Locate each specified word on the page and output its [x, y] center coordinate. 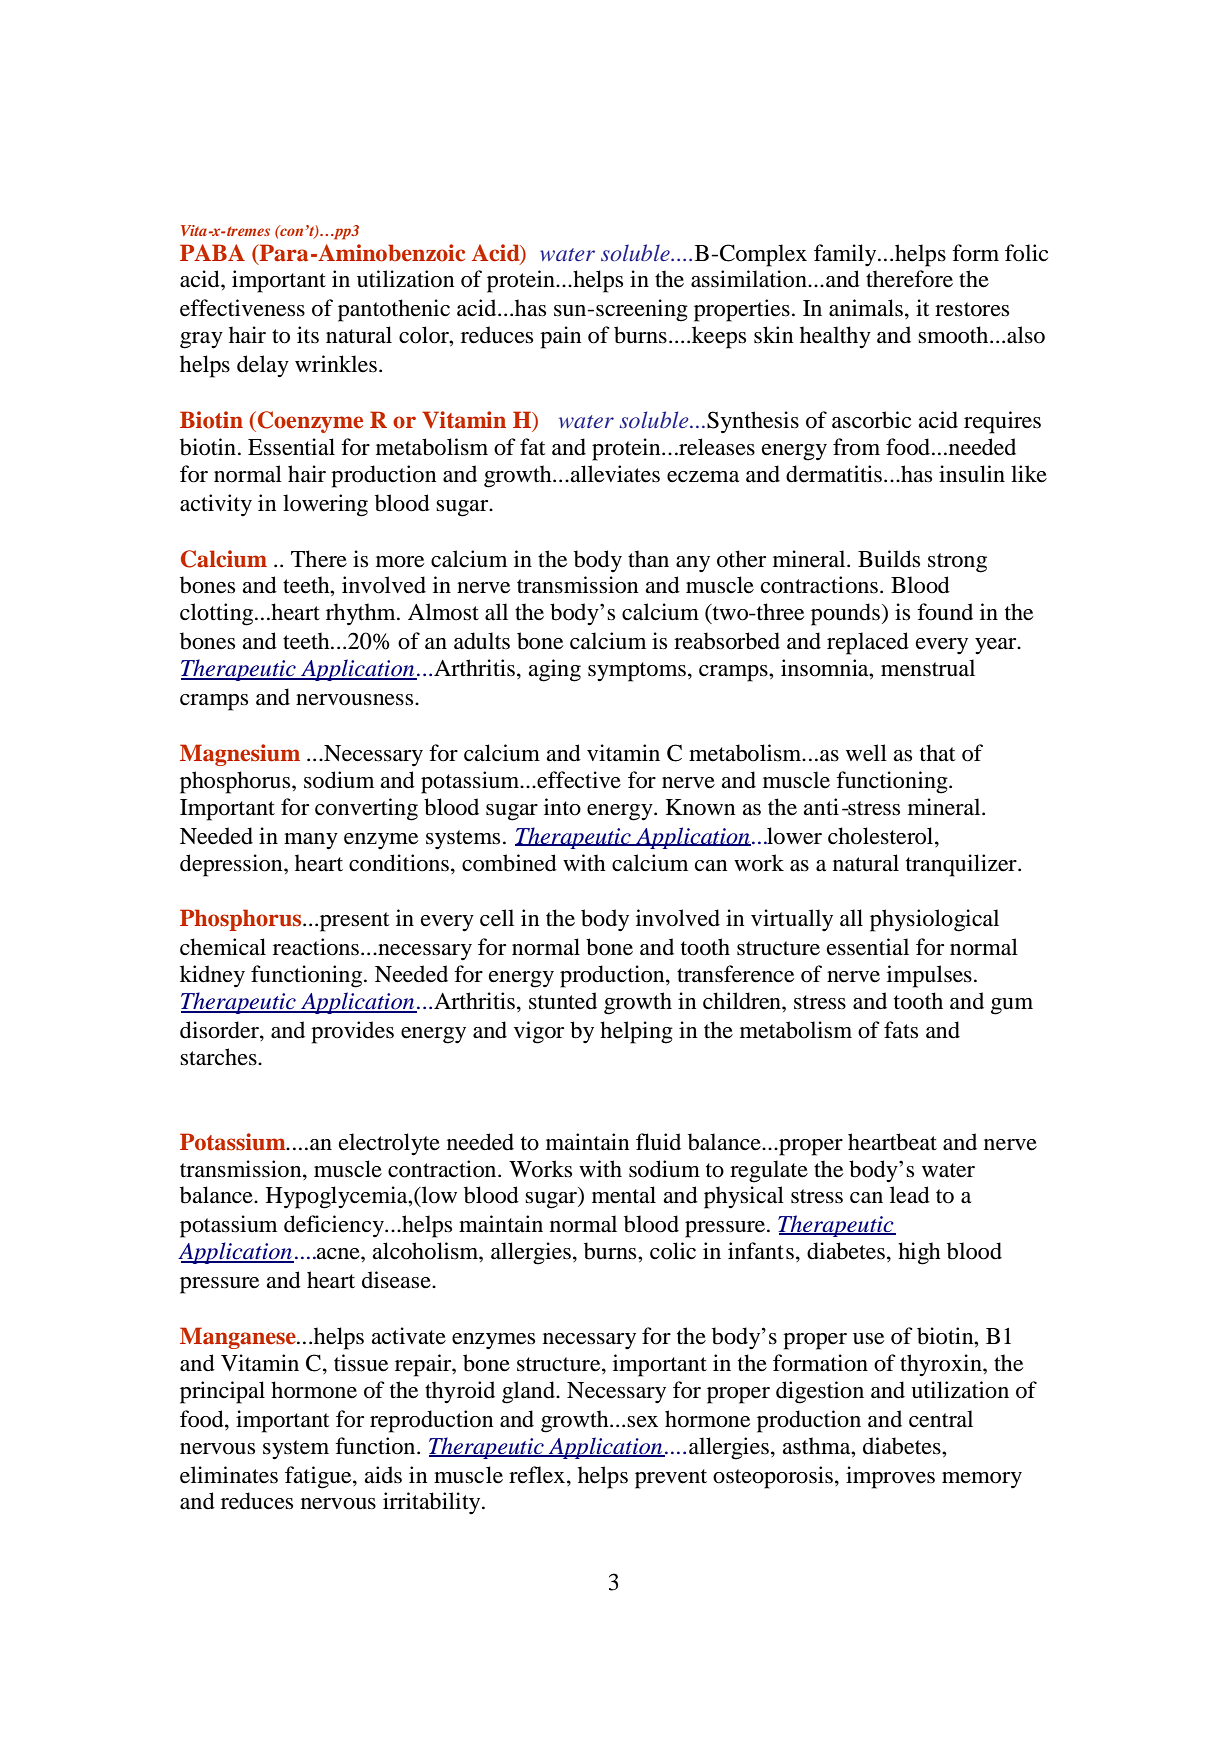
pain [560, 337]
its [308, 335]
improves [890, 1477]
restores [972, 309]
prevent [671, 1479]
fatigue [319, 1477]
